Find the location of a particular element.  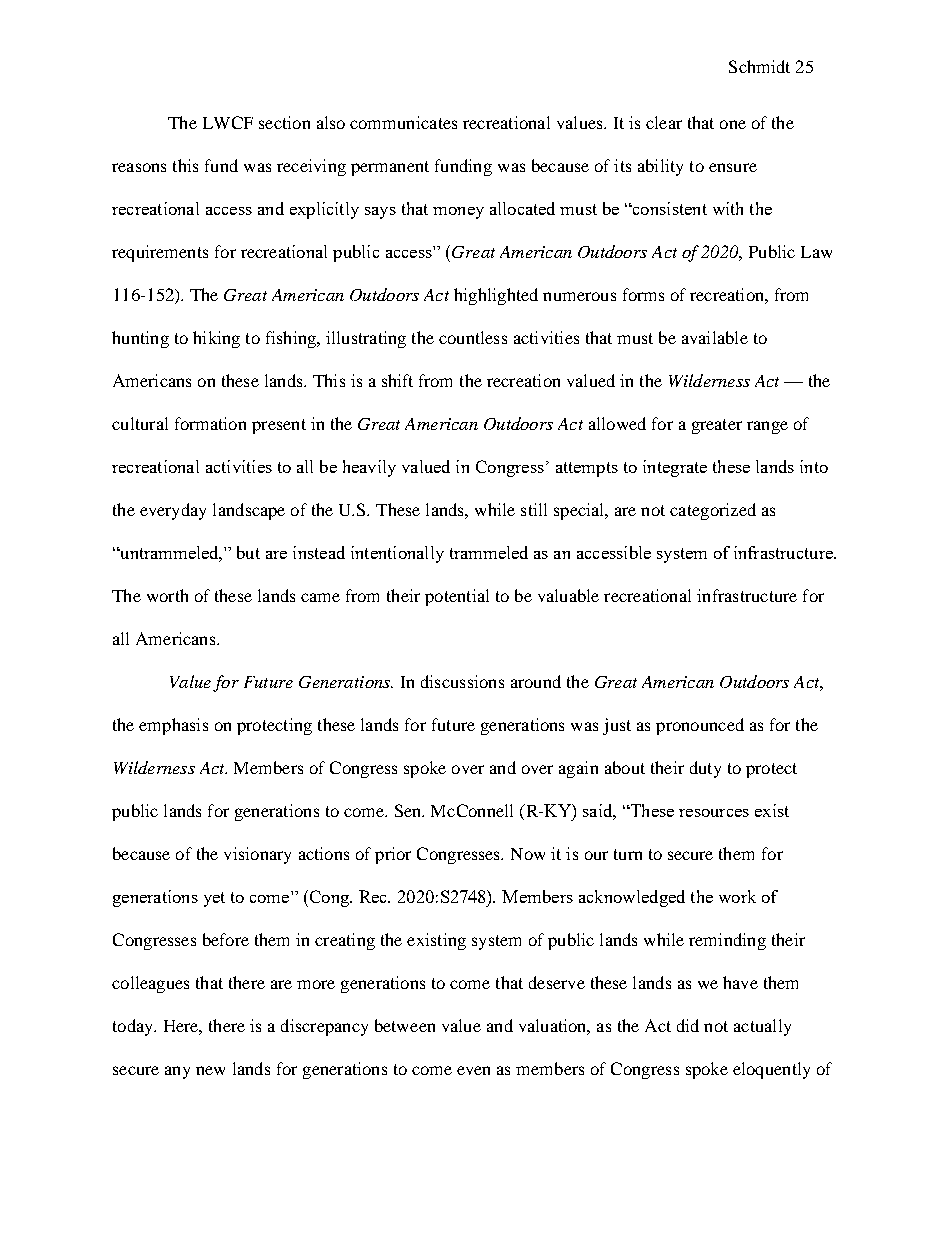

formation is located at coordinates (210, 423).
